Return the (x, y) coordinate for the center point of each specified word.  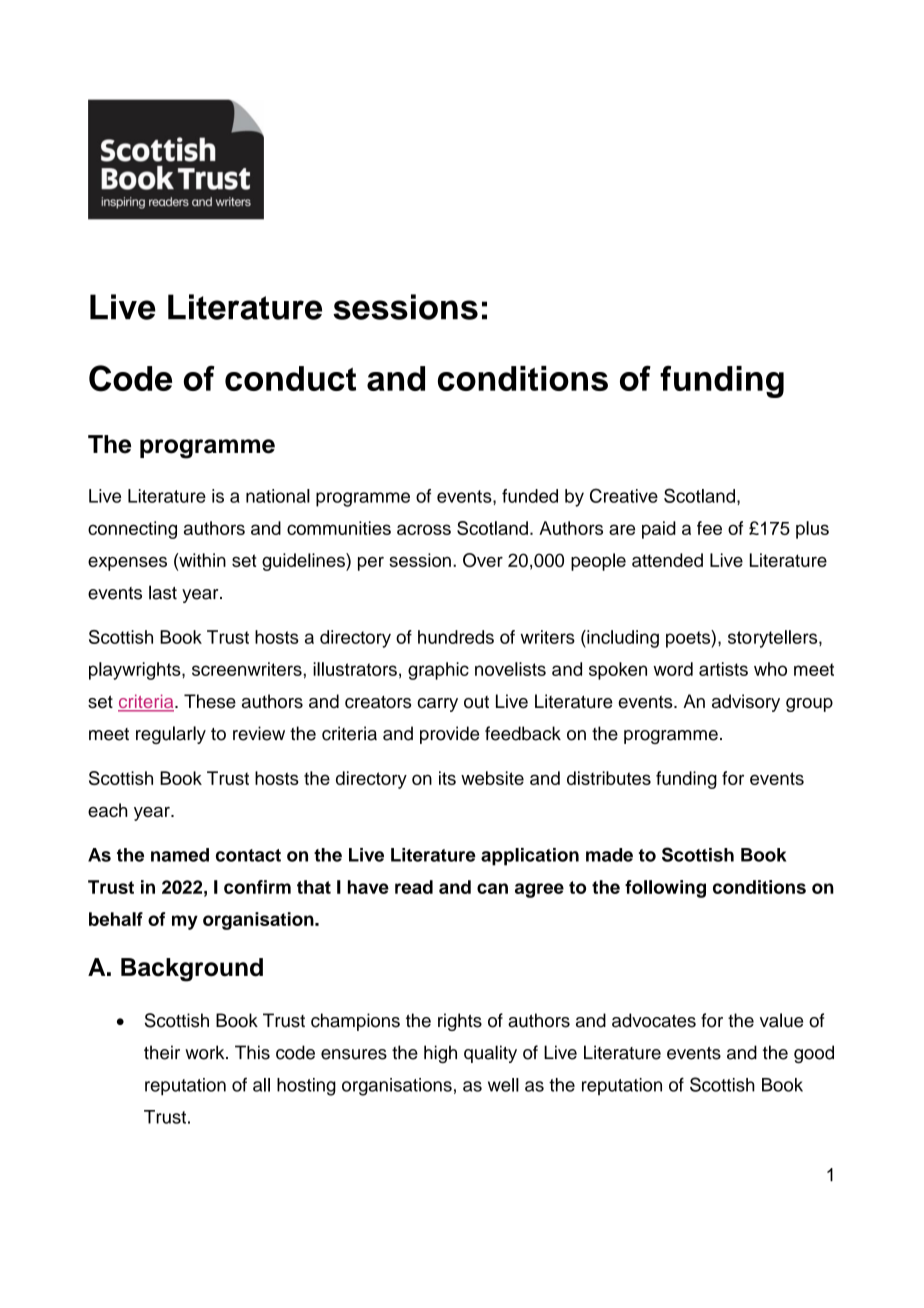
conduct (290, 378)
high (440, 1054)
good (814, 1054)
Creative (624, 495)
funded (530, 496)
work (206, 1052)
